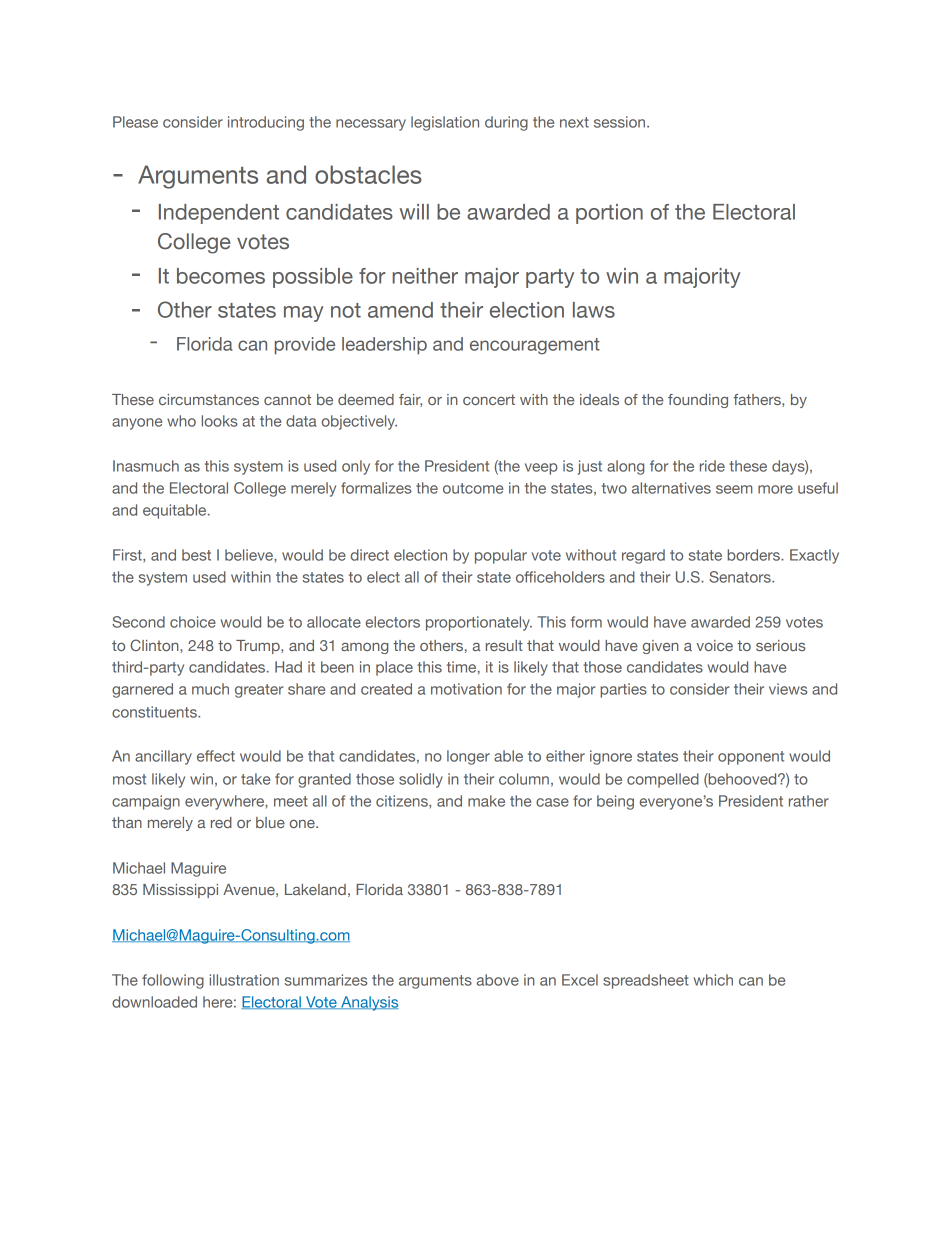  Describe the element at coordinates (445, 123) in the document. I see `legislation` at that location.
